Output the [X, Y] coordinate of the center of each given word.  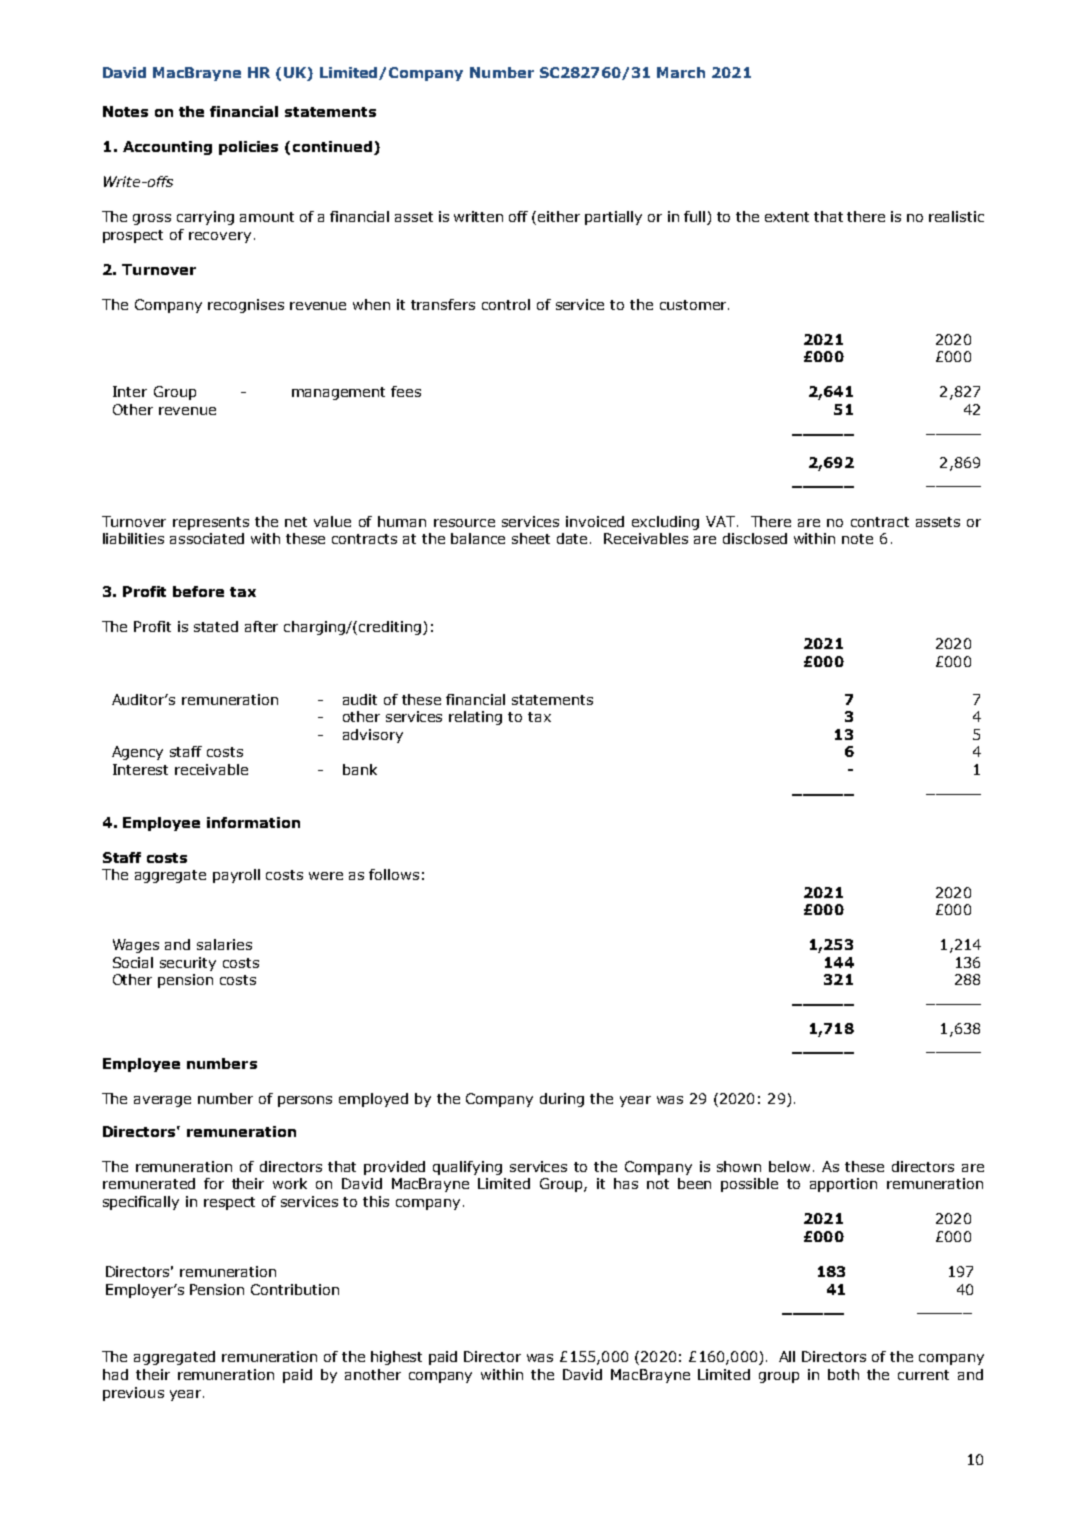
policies [248, 148]
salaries [224, 944]
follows [394, 874]
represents [211, 523]
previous [133, 1394]
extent [787, 217]
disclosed [755, 538]
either [559, 216]
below [789, 1166]
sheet [531, 538]
